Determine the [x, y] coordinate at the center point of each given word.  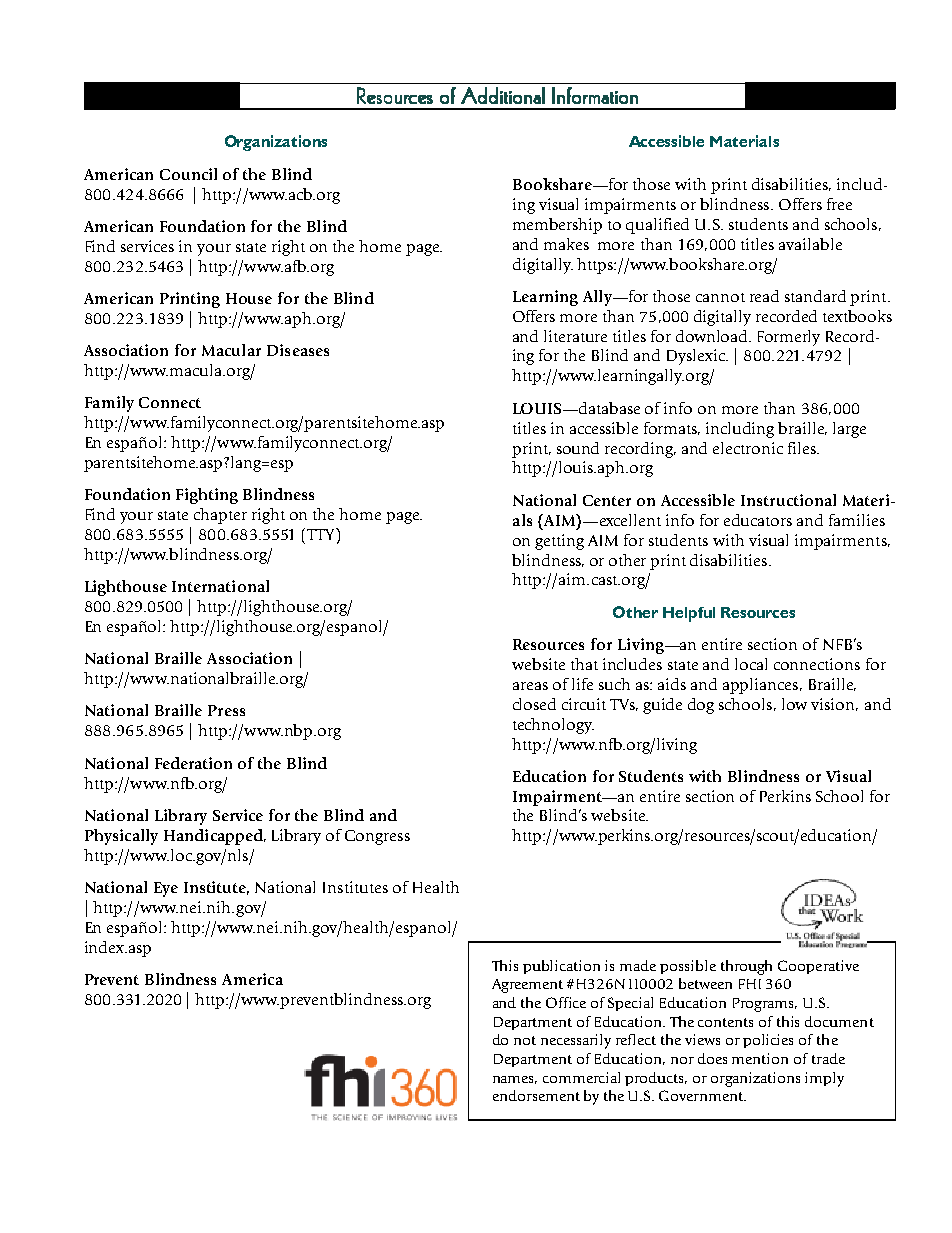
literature [575, 336]
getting [559, 542]
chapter [220, 516]
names [515, 1080]
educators [758, 520]
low [794, 704]
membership [557, 226]
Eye [166, 889]
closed [534, 704]
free [839, 204]
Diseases [298, 350]
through [746, 967]
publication [561, 967]
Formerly [789, 338]
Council [188, 174]
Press [226, 710]
